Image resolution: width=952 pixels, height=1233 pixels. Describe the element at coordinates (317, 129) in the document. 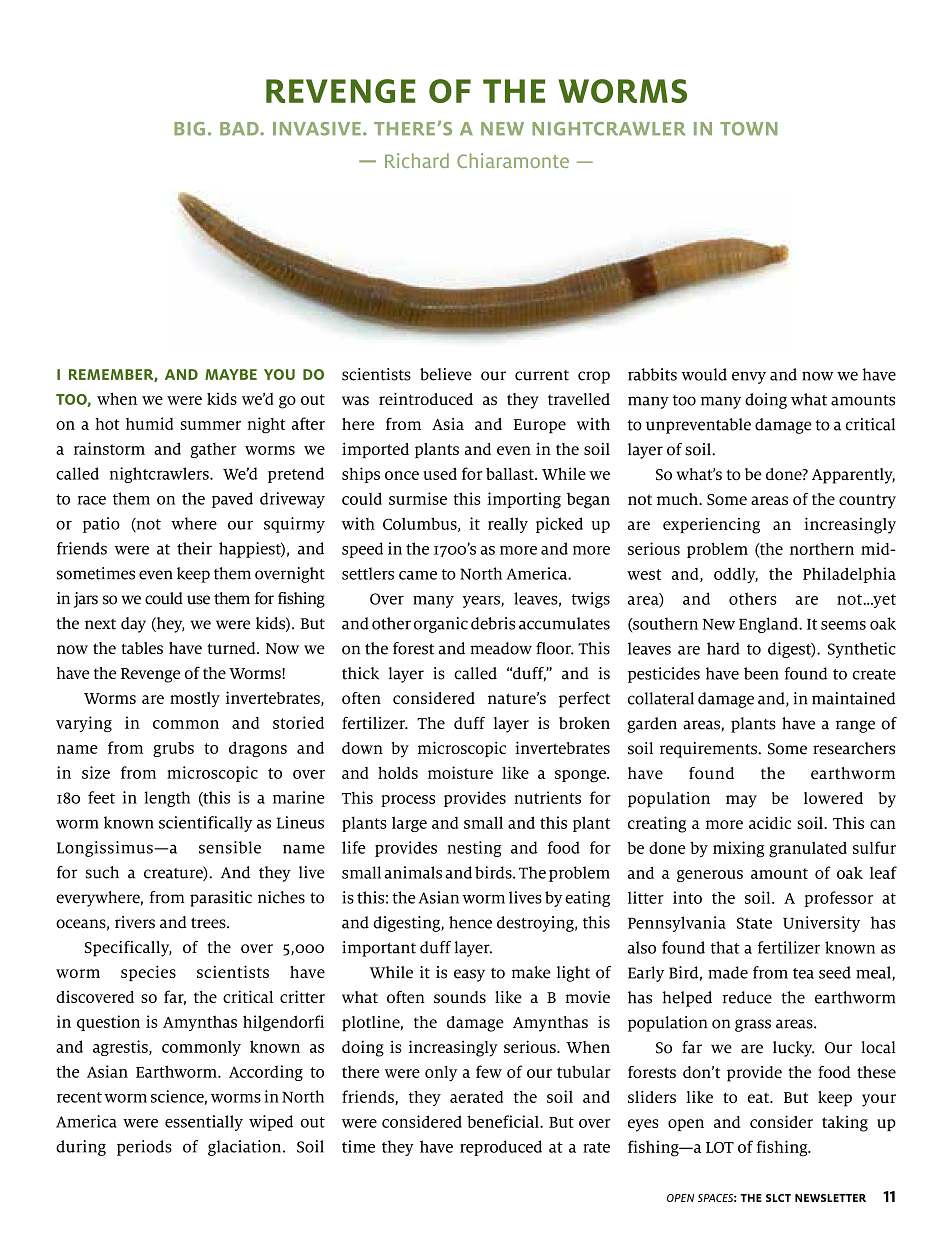

I see `Invasive` at that location.
